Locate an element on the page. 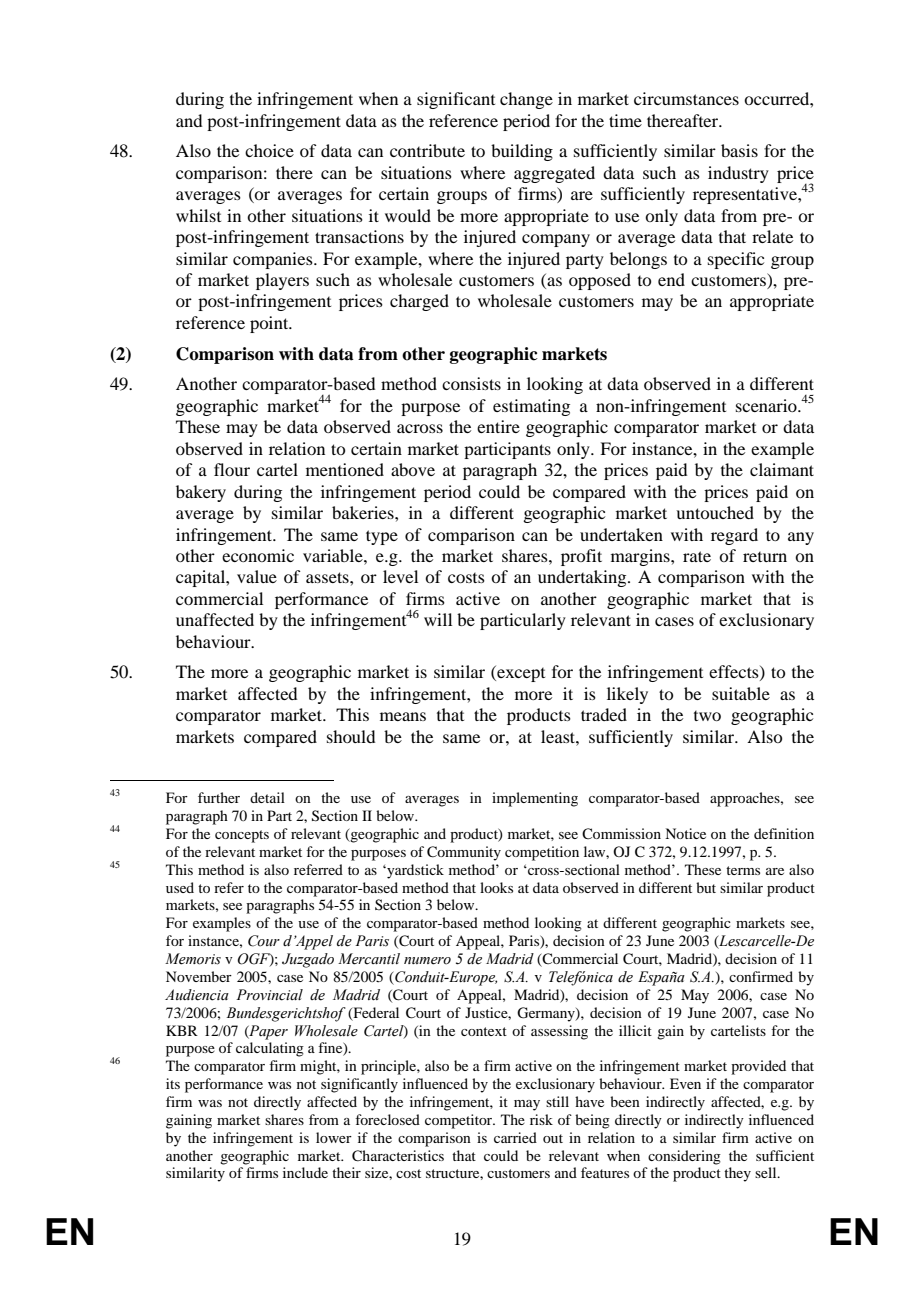  flour is located at coordinates (232, 469).
